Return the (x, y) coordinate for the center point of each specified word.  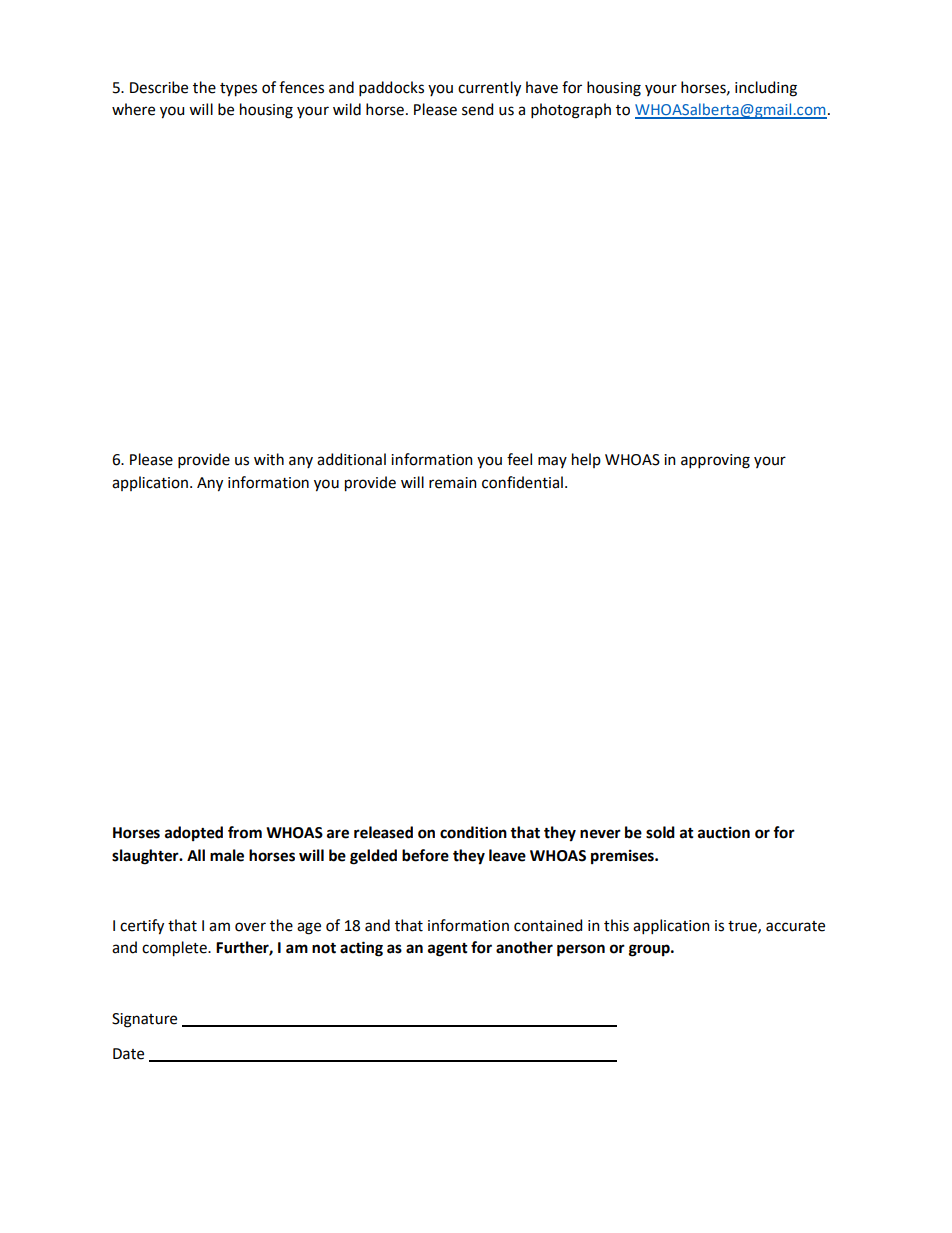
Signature (144, 1020)
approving (715, 461)
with (269, 459)
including (766, 89)
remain (453, 483)
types (238, 90)
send (477, 109)
